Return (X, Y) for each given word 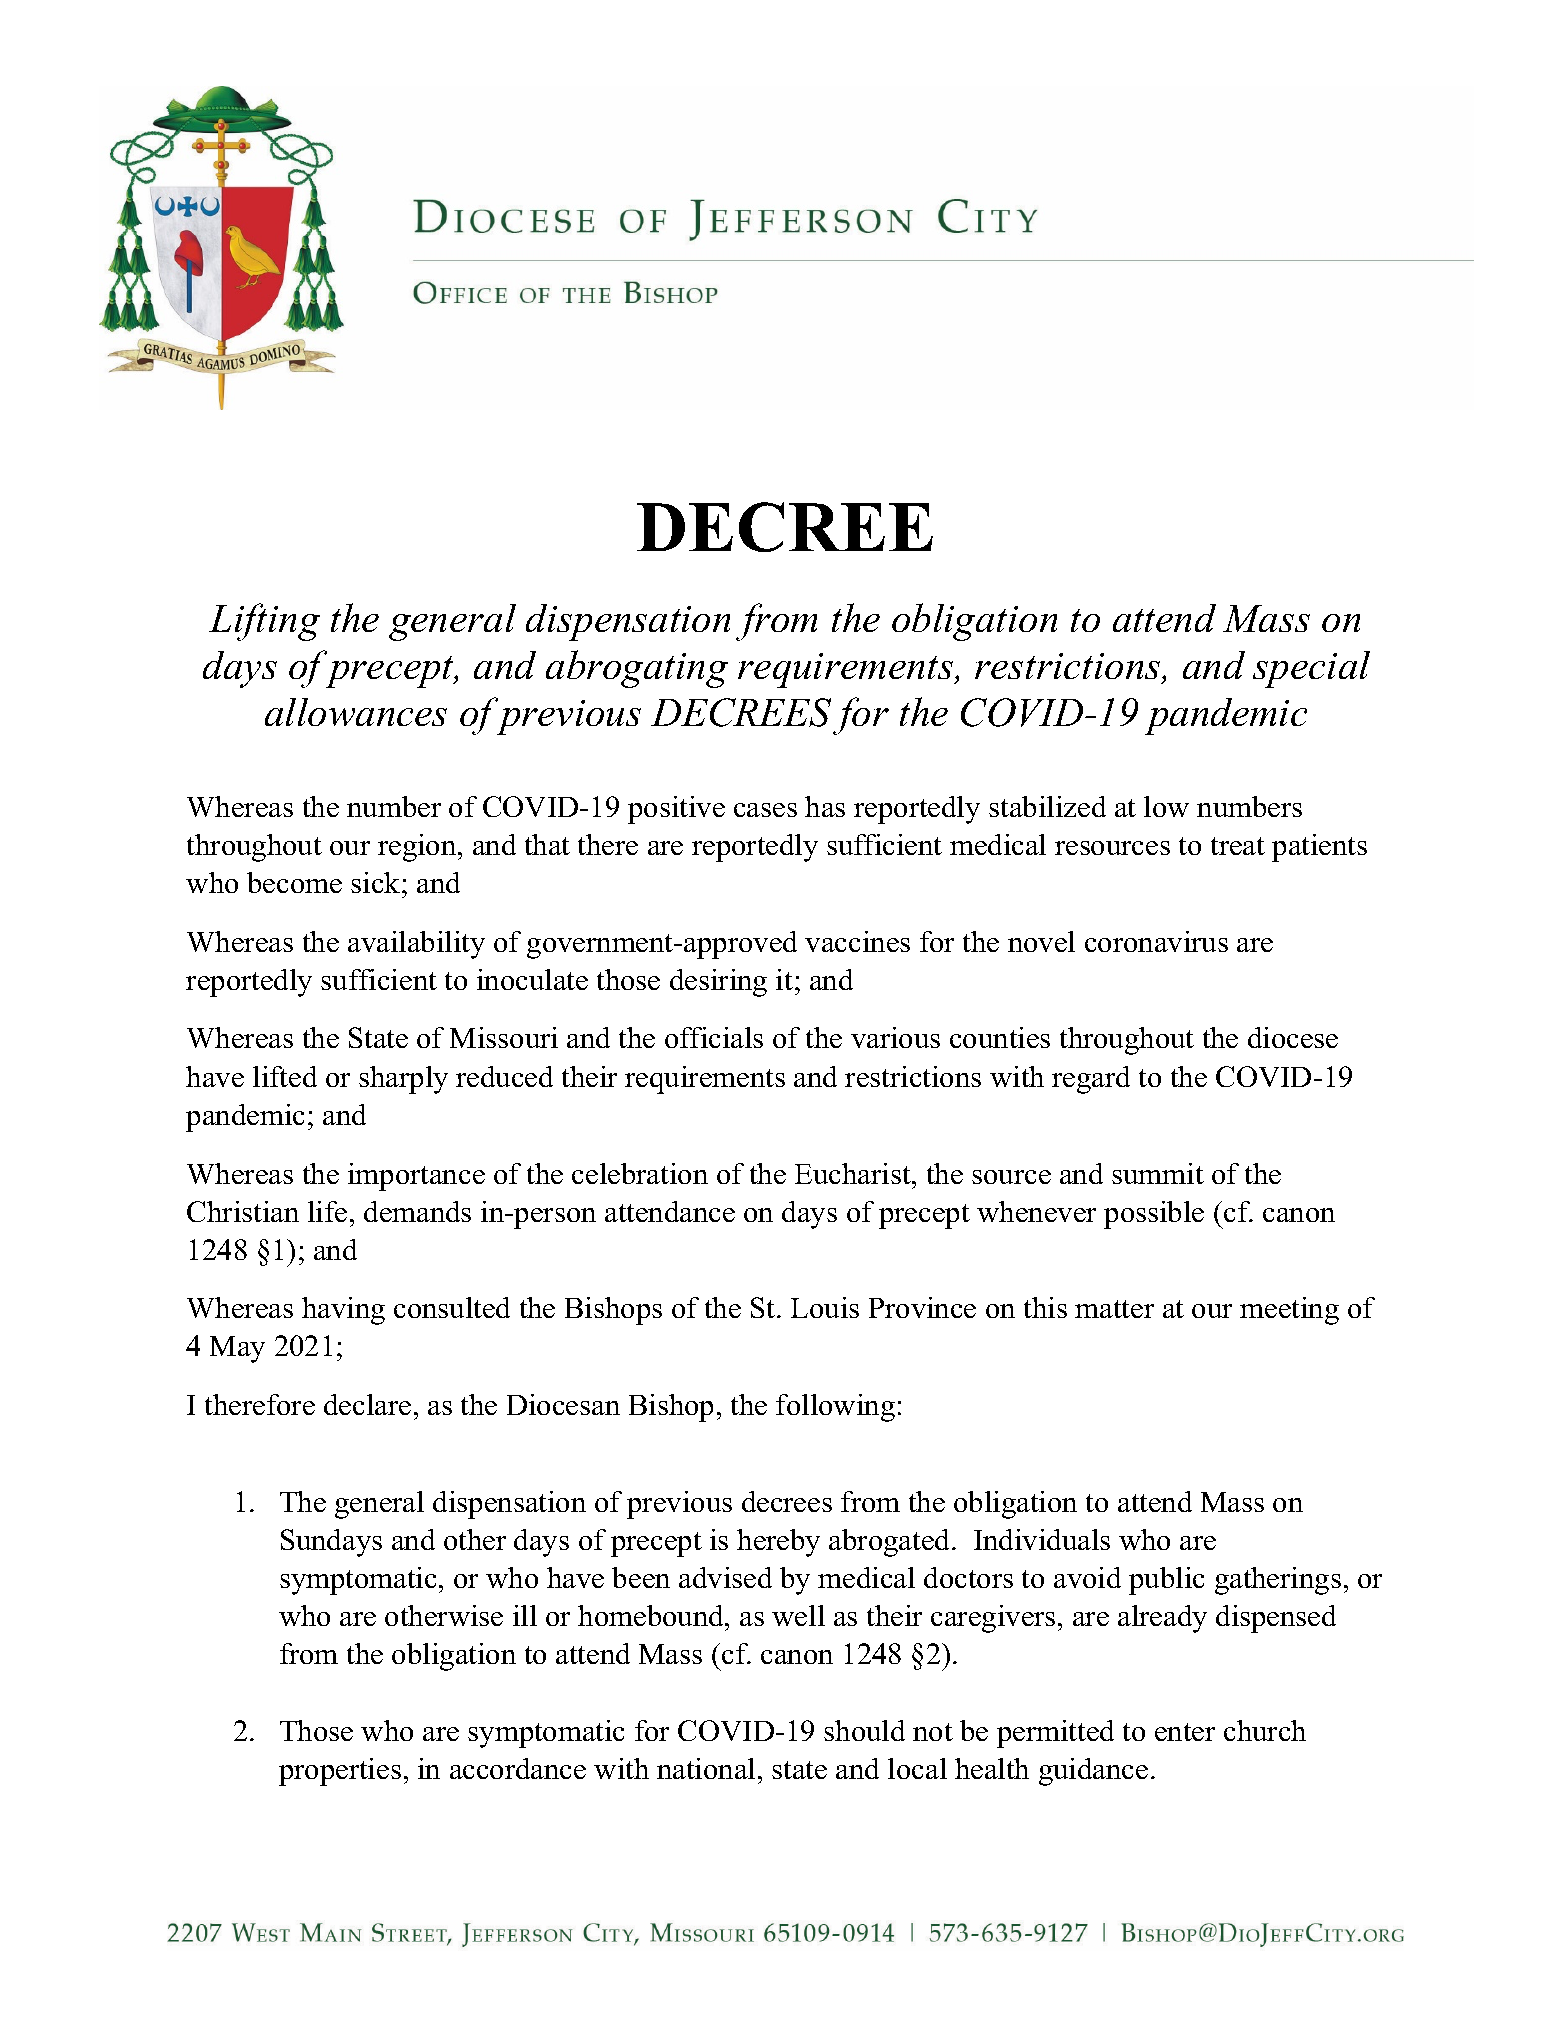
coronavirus (1156, 941)
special (1311, 669)
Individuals (1042, 1539)
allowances (356, 712)
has (825, 806)
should (864, 1730)
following (835, 1408)
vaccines (857, 941)
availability (416, 945)
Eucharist (854, 1173)
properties (340, 1772)
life (327, 1211)
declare (367, 1404)
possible (1154, 1215)
